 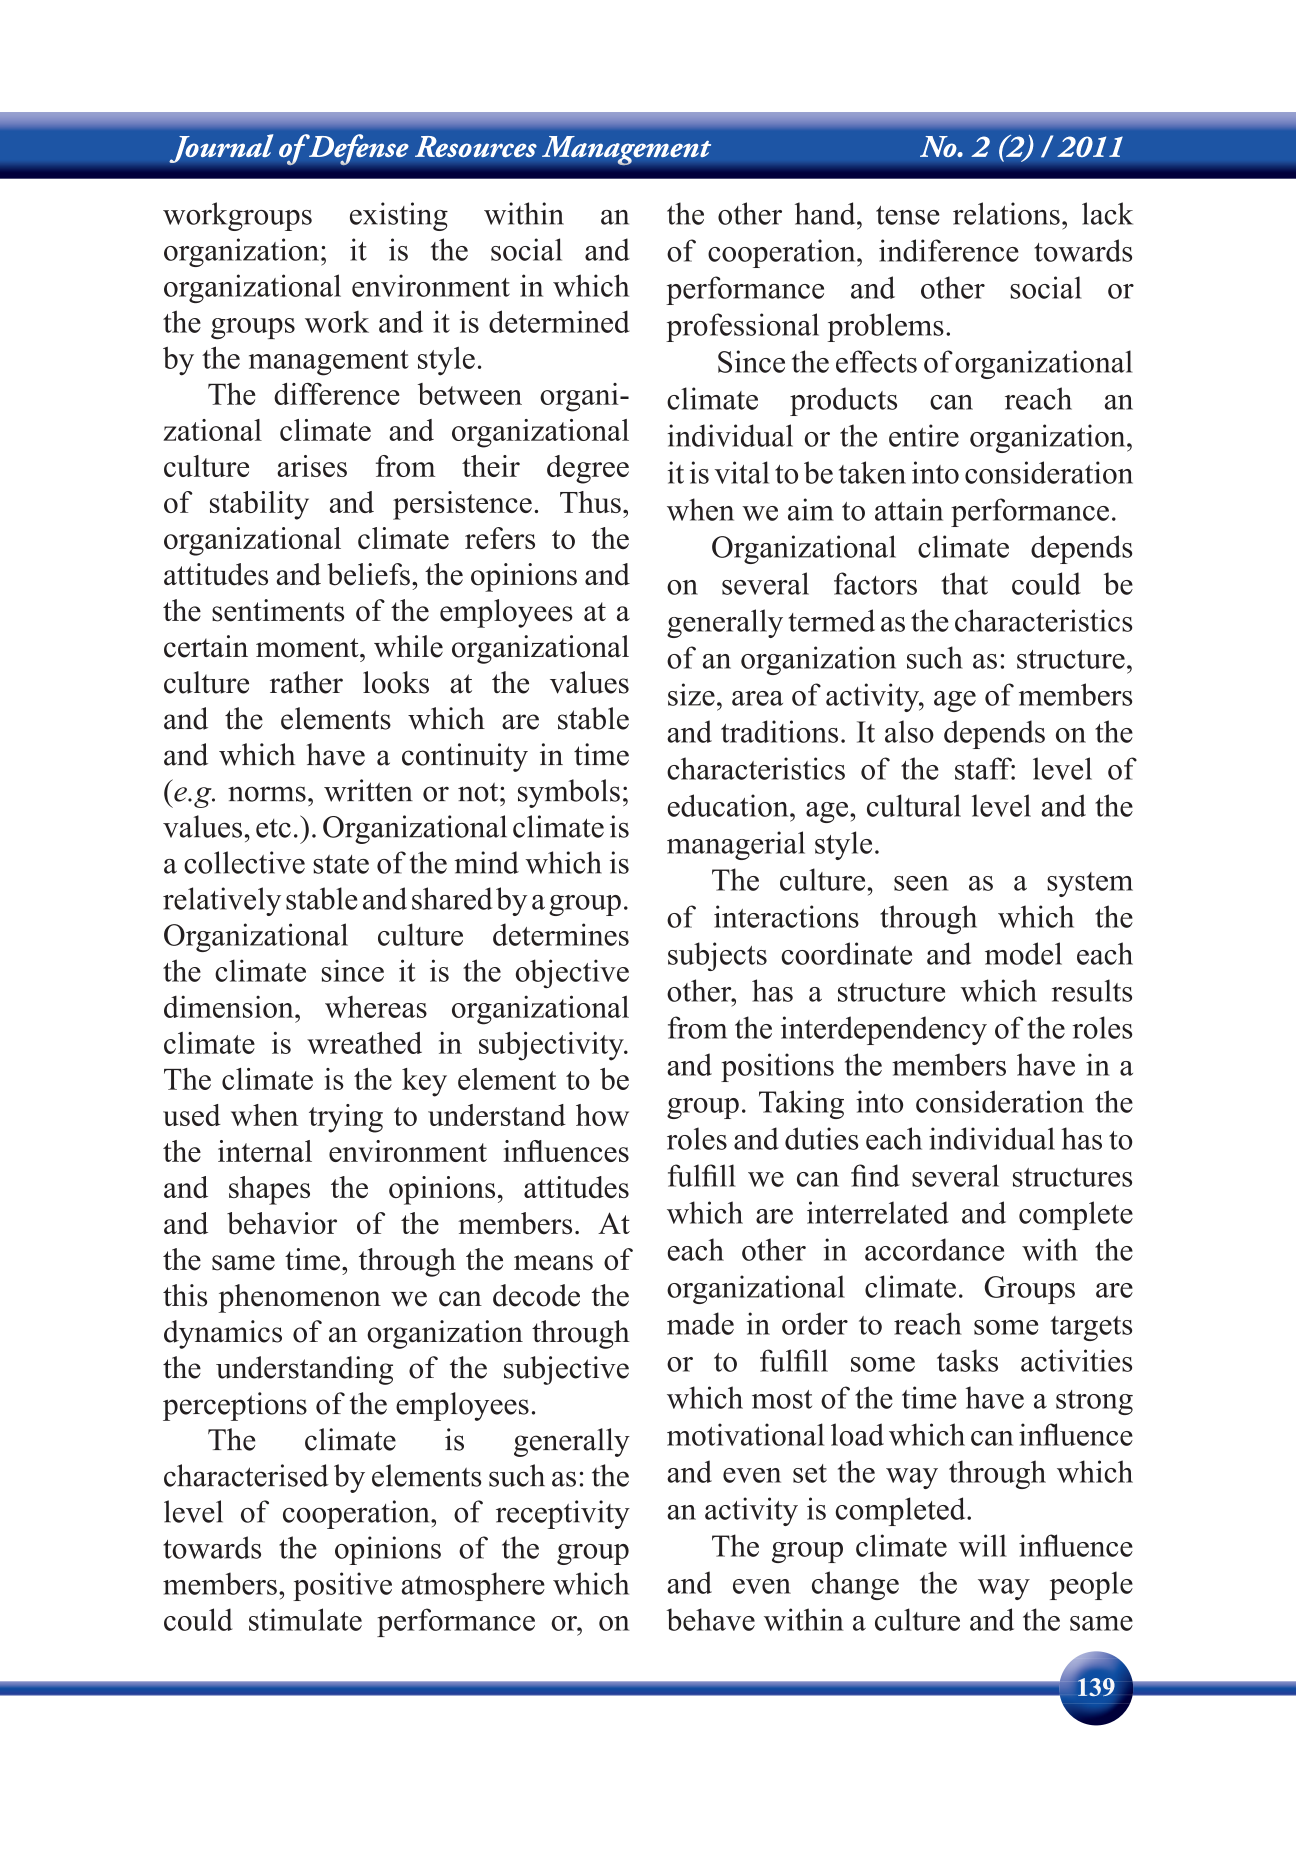 What do you see at coordinates (1006, 213) in the screenshot?
I see `relations` at bounding box center [1006, 213].
